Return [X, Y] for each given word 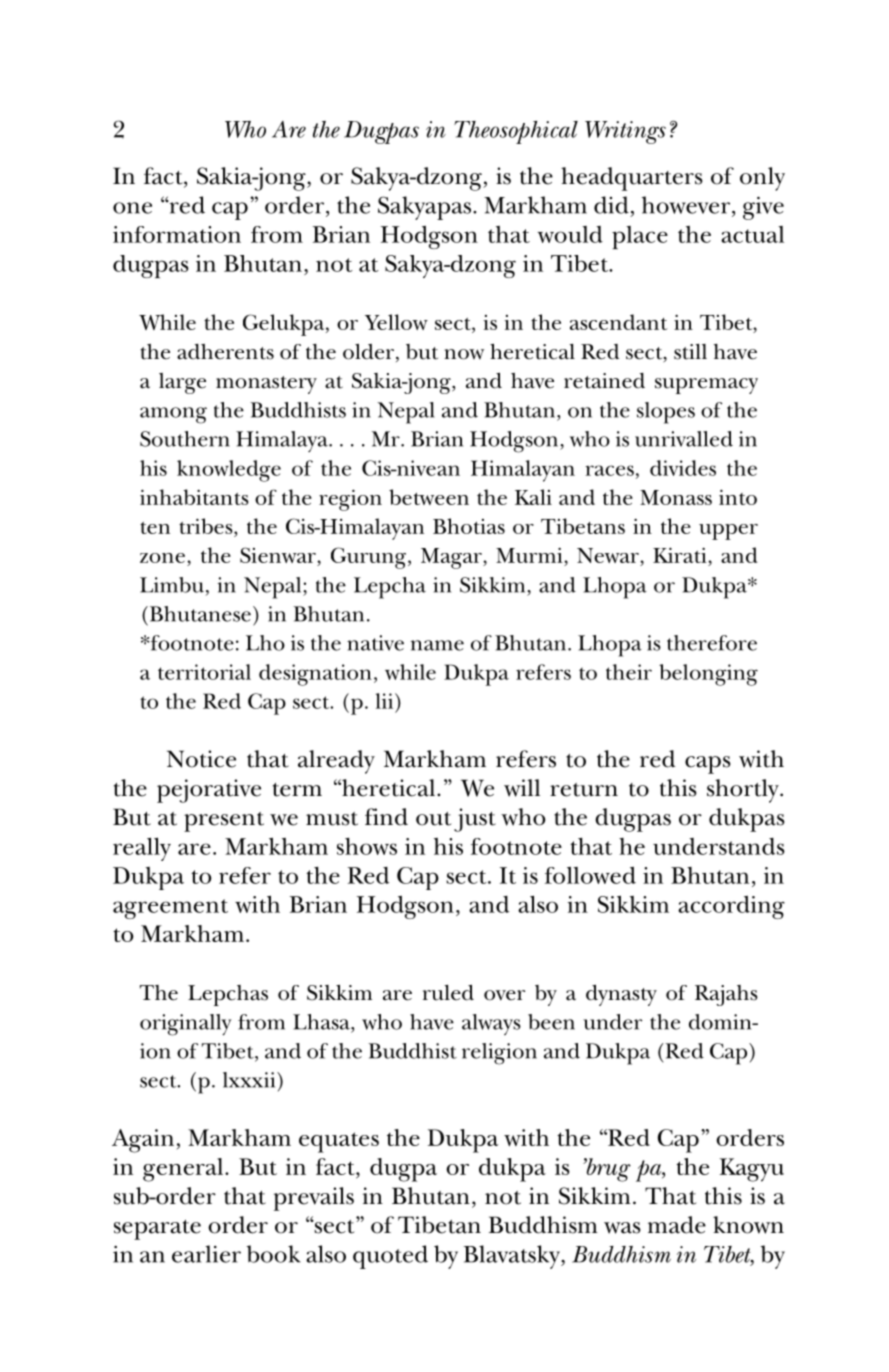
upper [728, 532]
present [224, 822]
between [429, 497]
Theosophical [516, 132]
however [687, 205]
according [731, 907]
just [475, 820]
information [177, 234]
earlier [206, 1254]
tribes [207, 526]
